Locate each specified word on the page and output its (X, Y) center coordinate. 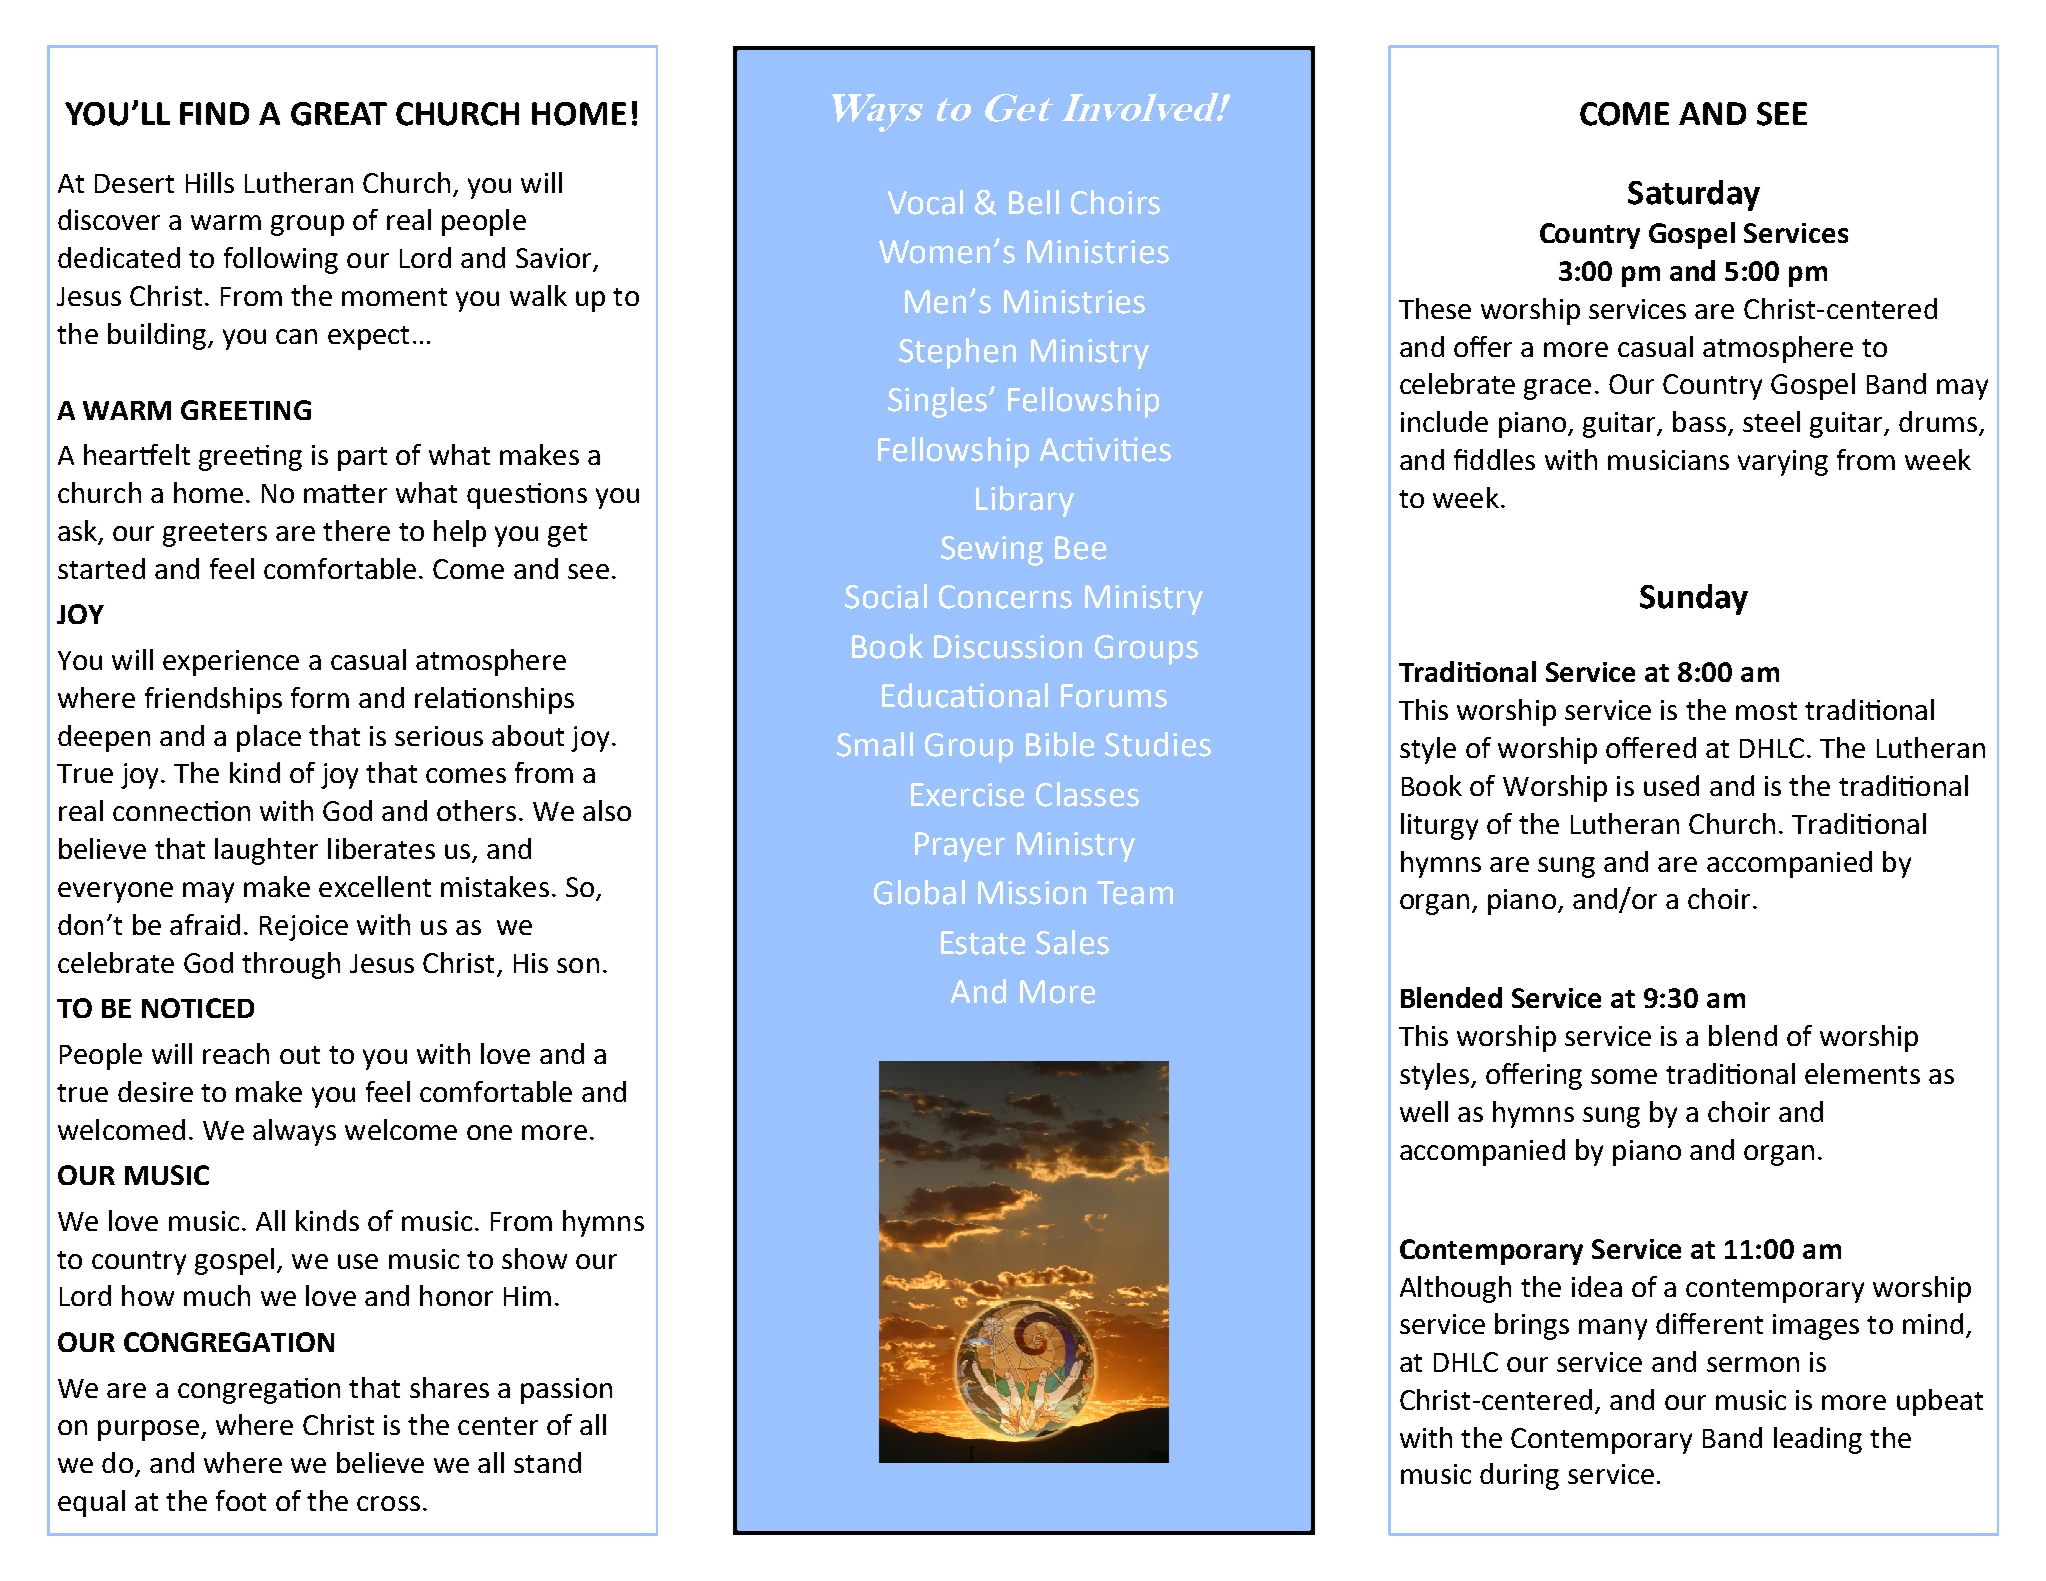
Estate (983, 943)
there (356, 530)
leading (1818, 1440)
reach (236, 1053)
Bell (1034, 202)
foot (241, 1500)
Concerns (1005, 597)
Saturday (1694, 195)
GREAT (339, 114)
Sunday (1694, 599)
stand (547, 1462)
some (1624, 1076)
